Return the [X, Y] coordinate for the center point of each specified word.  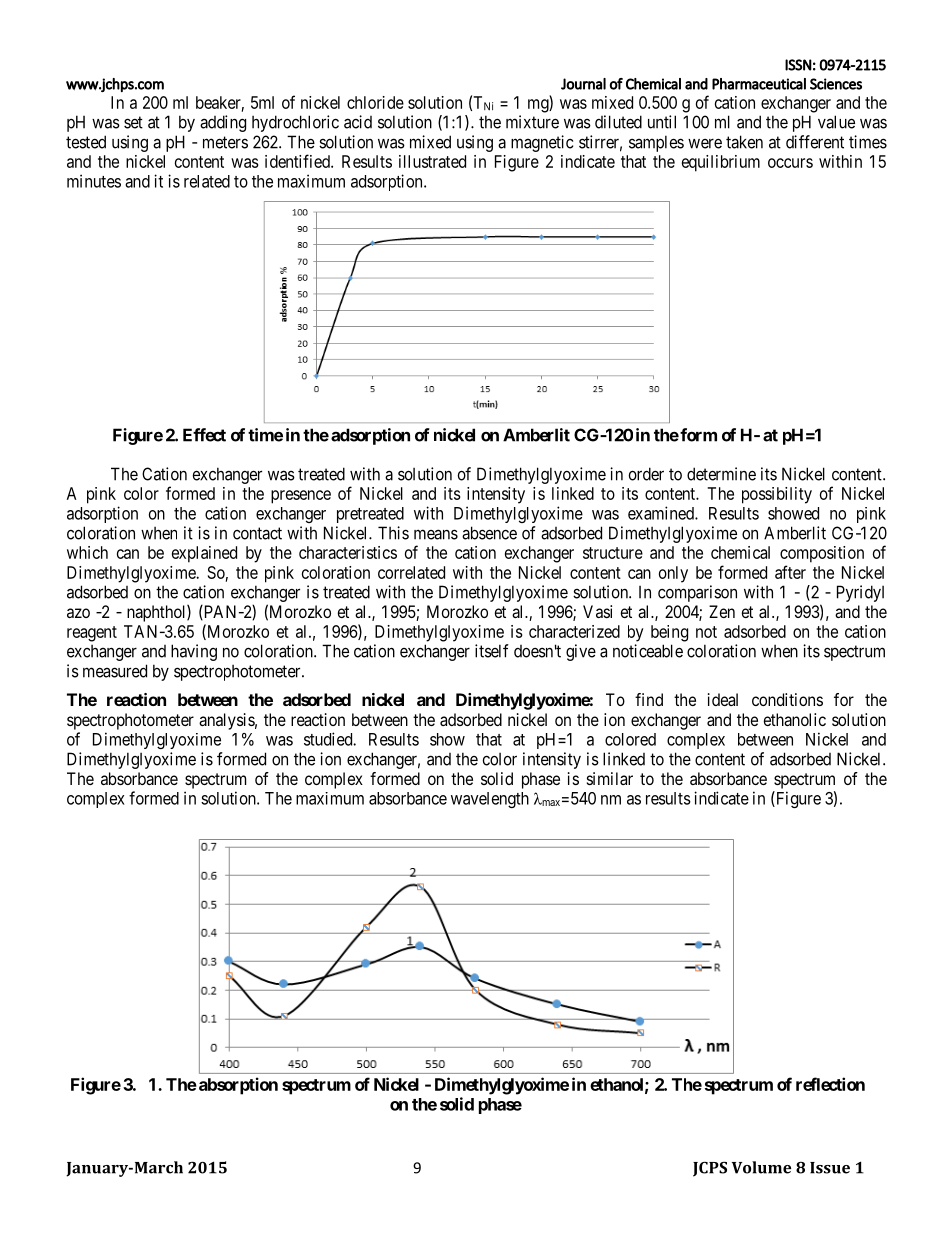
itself [492, 651]
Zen [722, 611]
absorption [237, 1086]
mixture [532, 122]
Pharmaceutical [759, 84]
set [133, 122]
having [194, 652]
